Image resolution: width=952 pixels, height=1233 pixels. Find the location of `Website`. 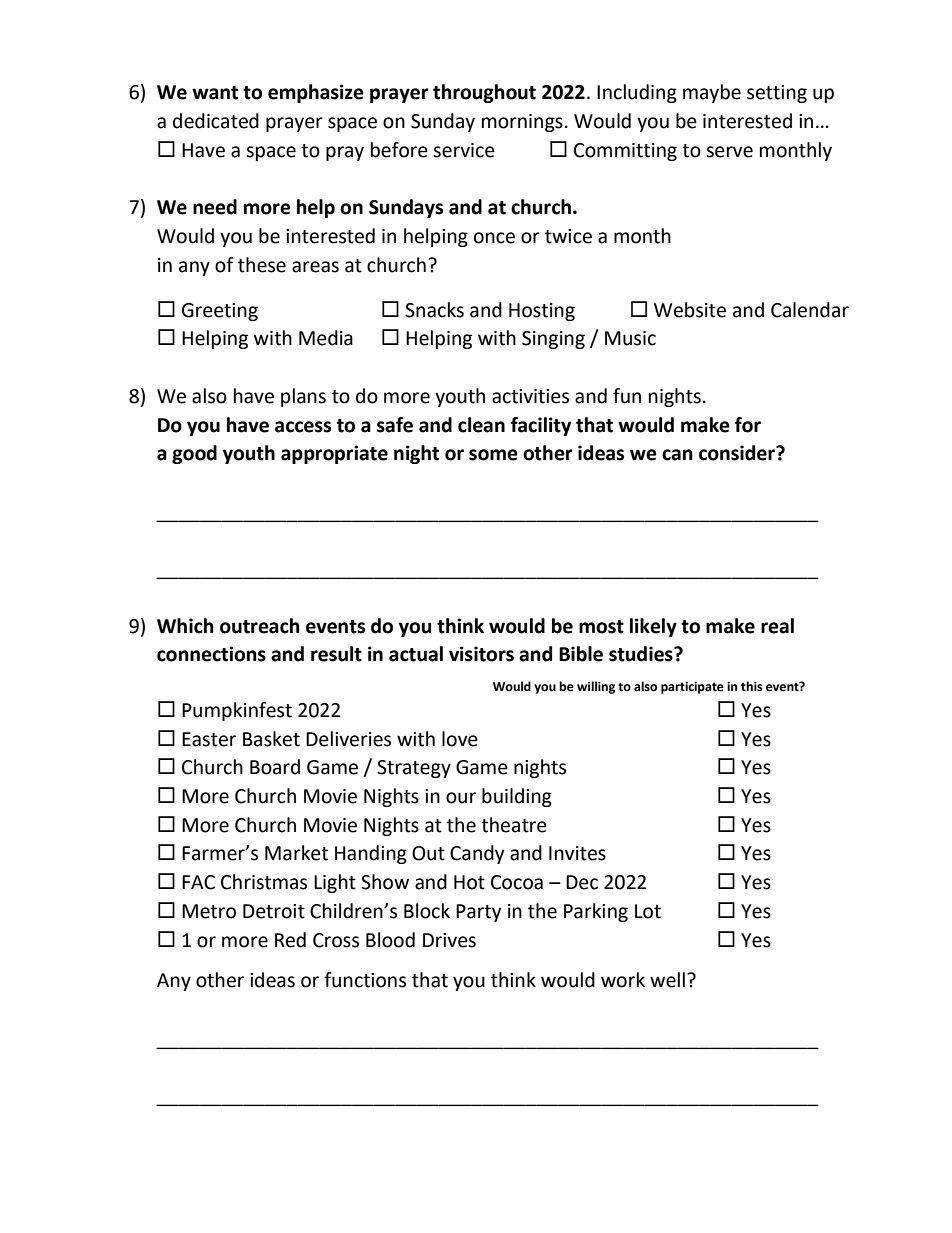

Website is located at coordinates (690, 310).
